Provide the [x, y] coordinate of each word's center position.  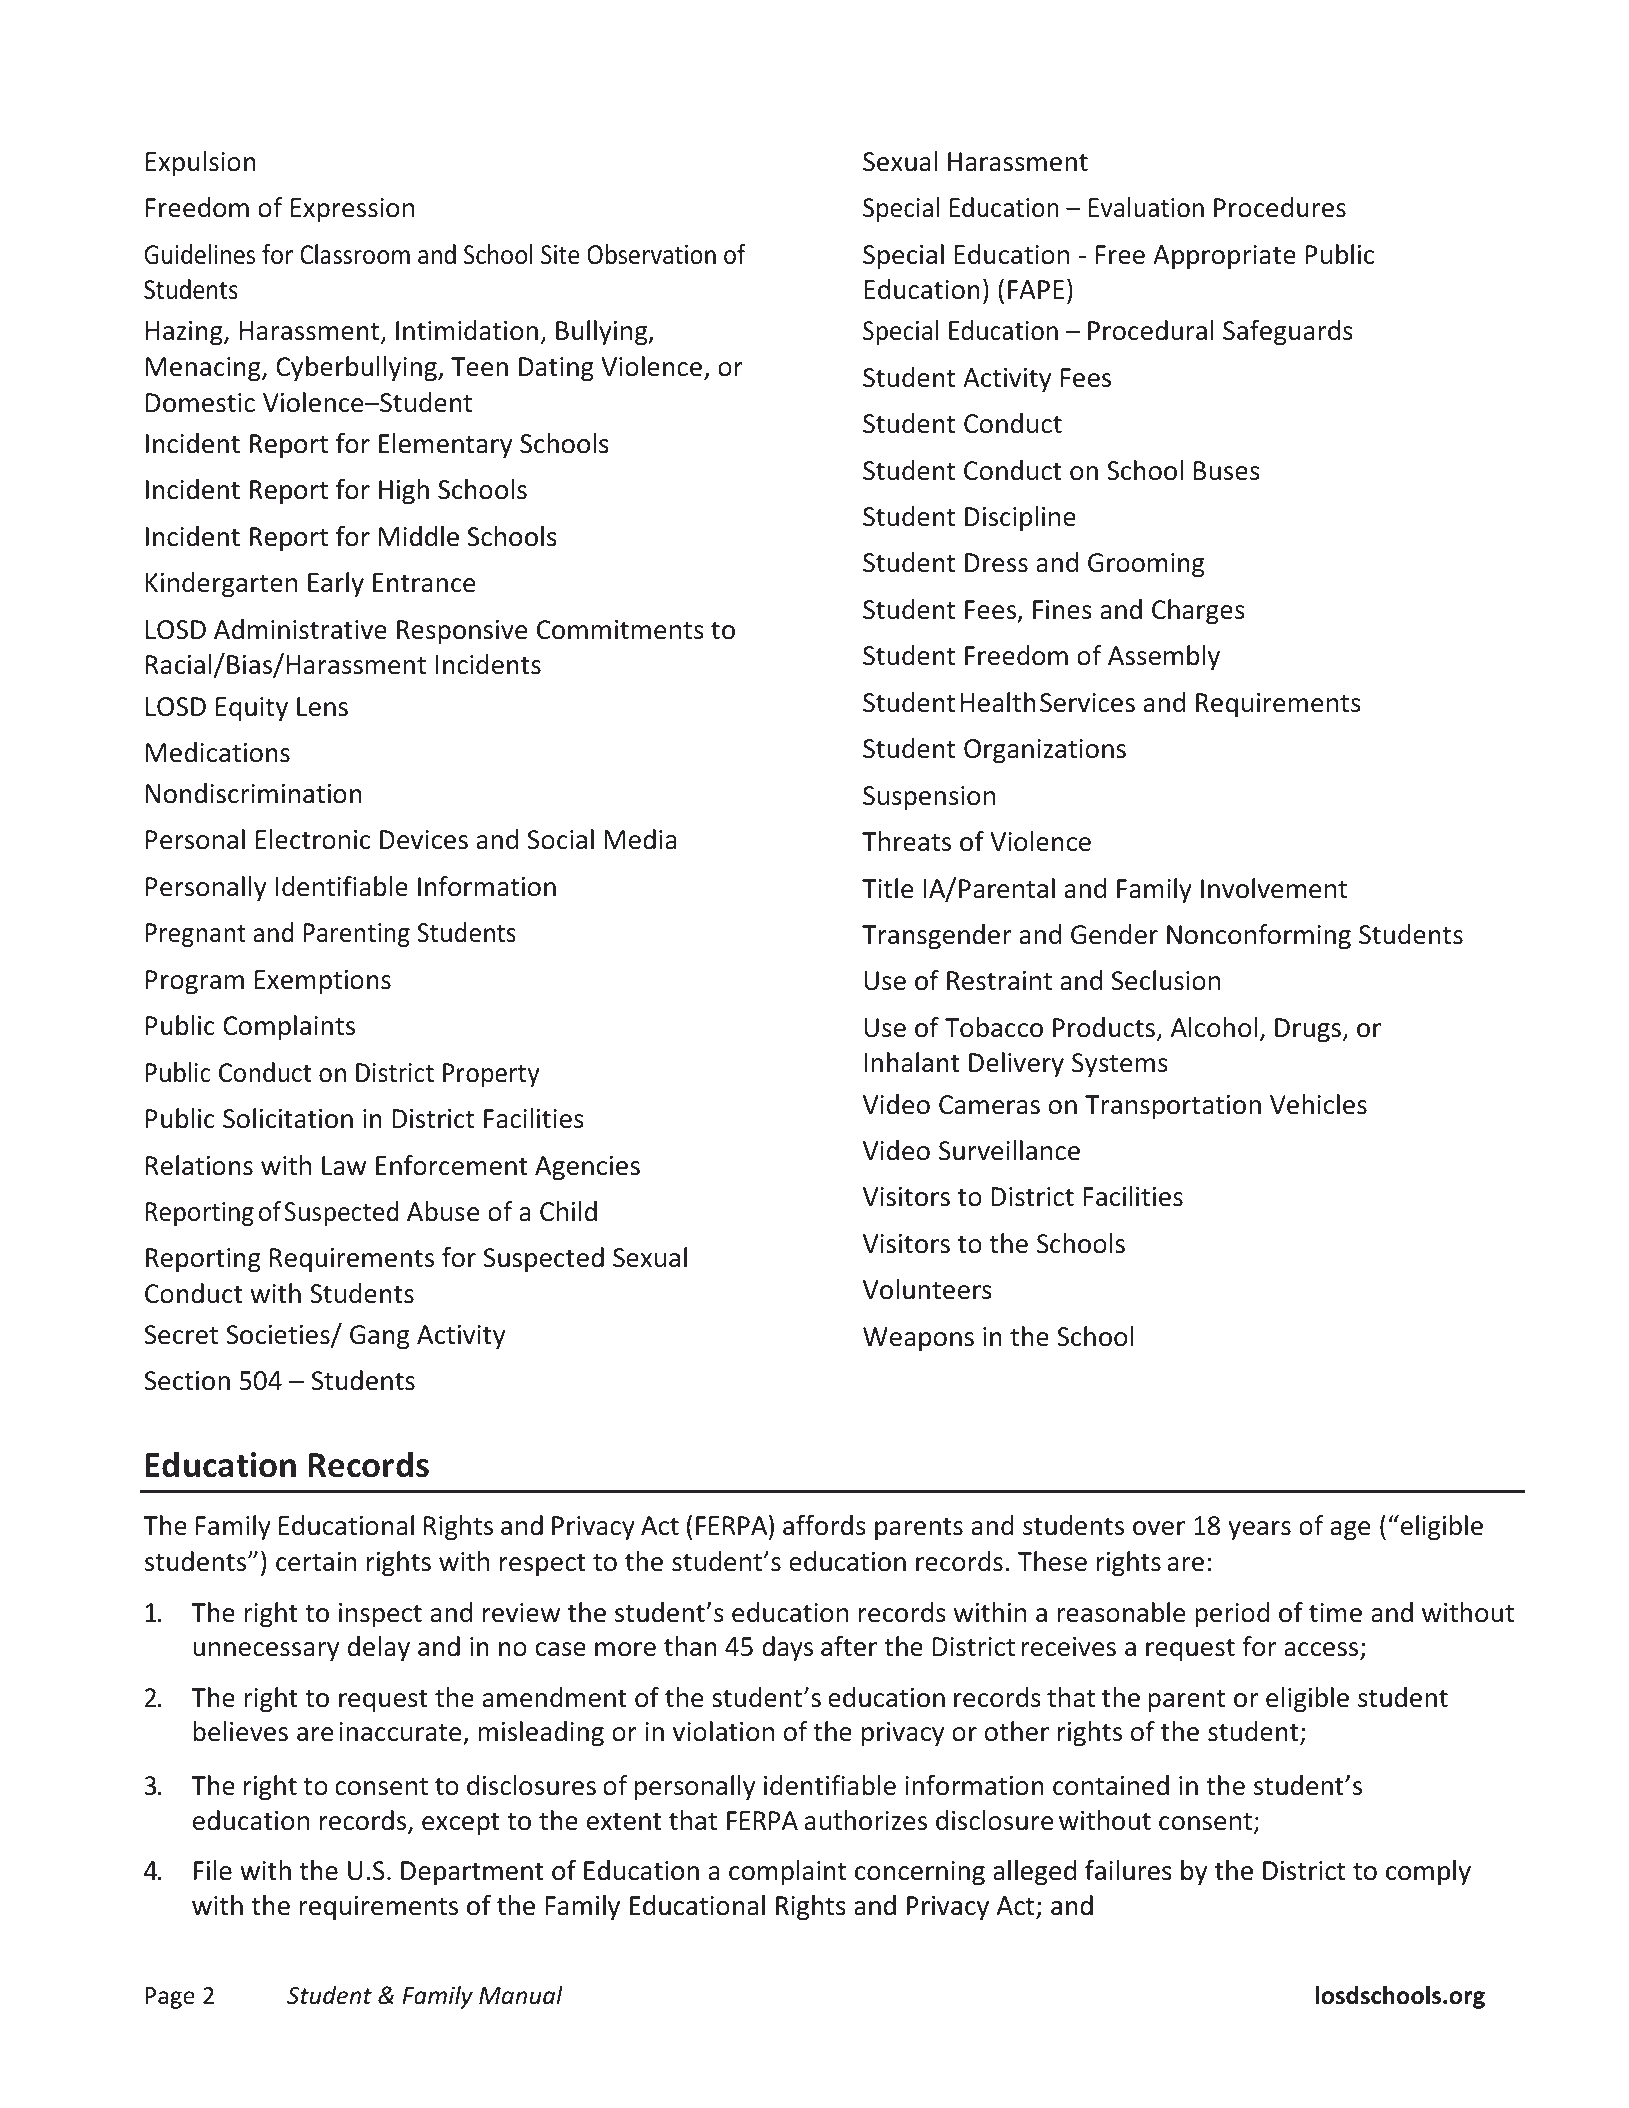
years [1259, 1530]
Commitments [620, 630]
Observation [651, 254]
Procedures [1280, 207]
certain [316, 1562]
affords [824, 1525]
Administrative [300, 629]
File [213, 1870]
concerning [920, 1873]
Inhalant [912, 1062]
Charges [1198, 611]
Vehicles [1318, 1104]
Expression [352, 210]
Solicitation [288, 1118]
